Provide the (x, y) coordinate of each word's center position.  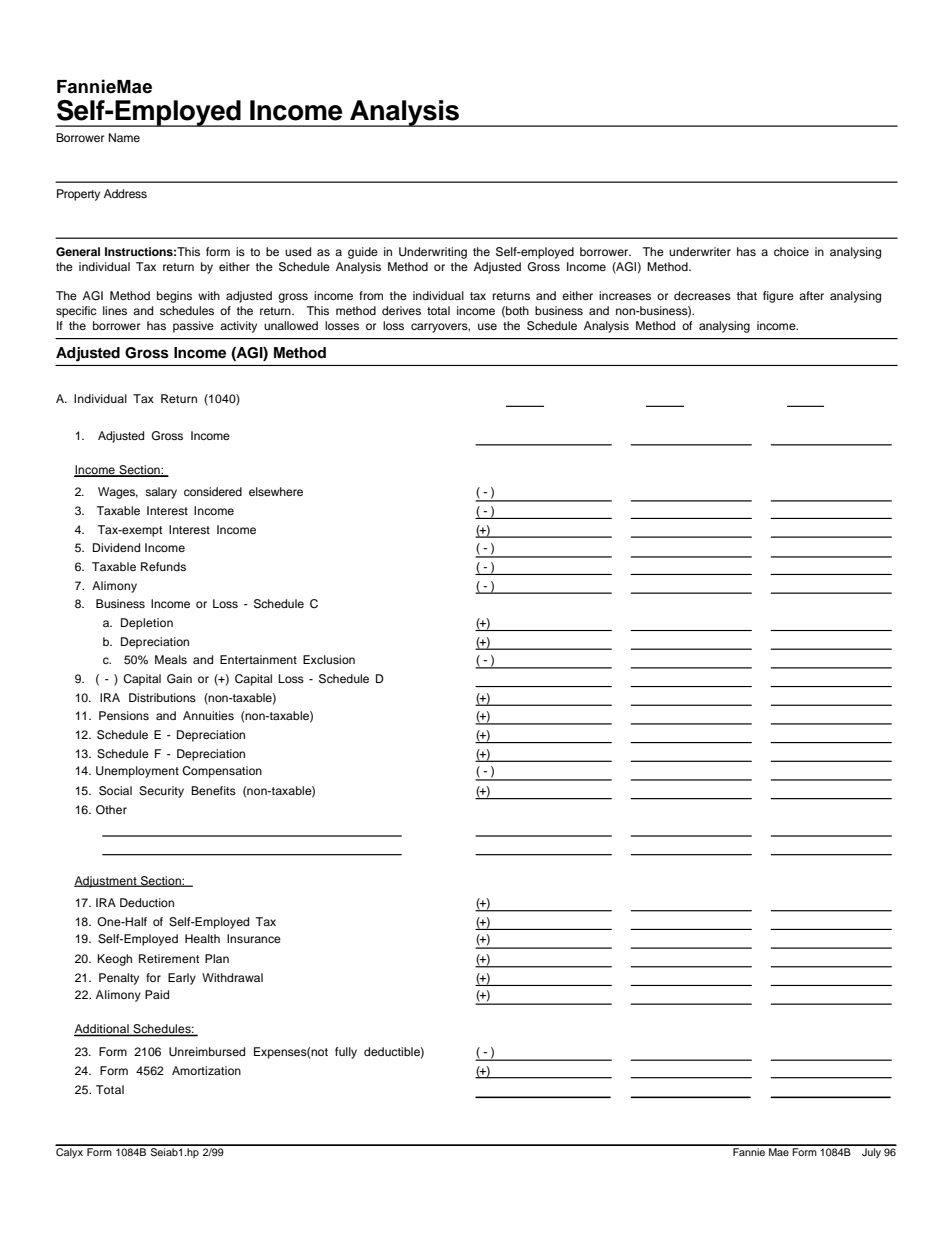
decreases (702, 295)
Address (125, 193)
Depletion (147, 624)
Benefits (213, 790)
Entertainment (258, 659)
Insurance (254, 938)
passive (193, 327)
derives (401, 310)
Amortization (206, 1070)
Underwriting (433, 253)
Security (161, 792)
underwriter (700, 251)
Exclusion (329, 659)
